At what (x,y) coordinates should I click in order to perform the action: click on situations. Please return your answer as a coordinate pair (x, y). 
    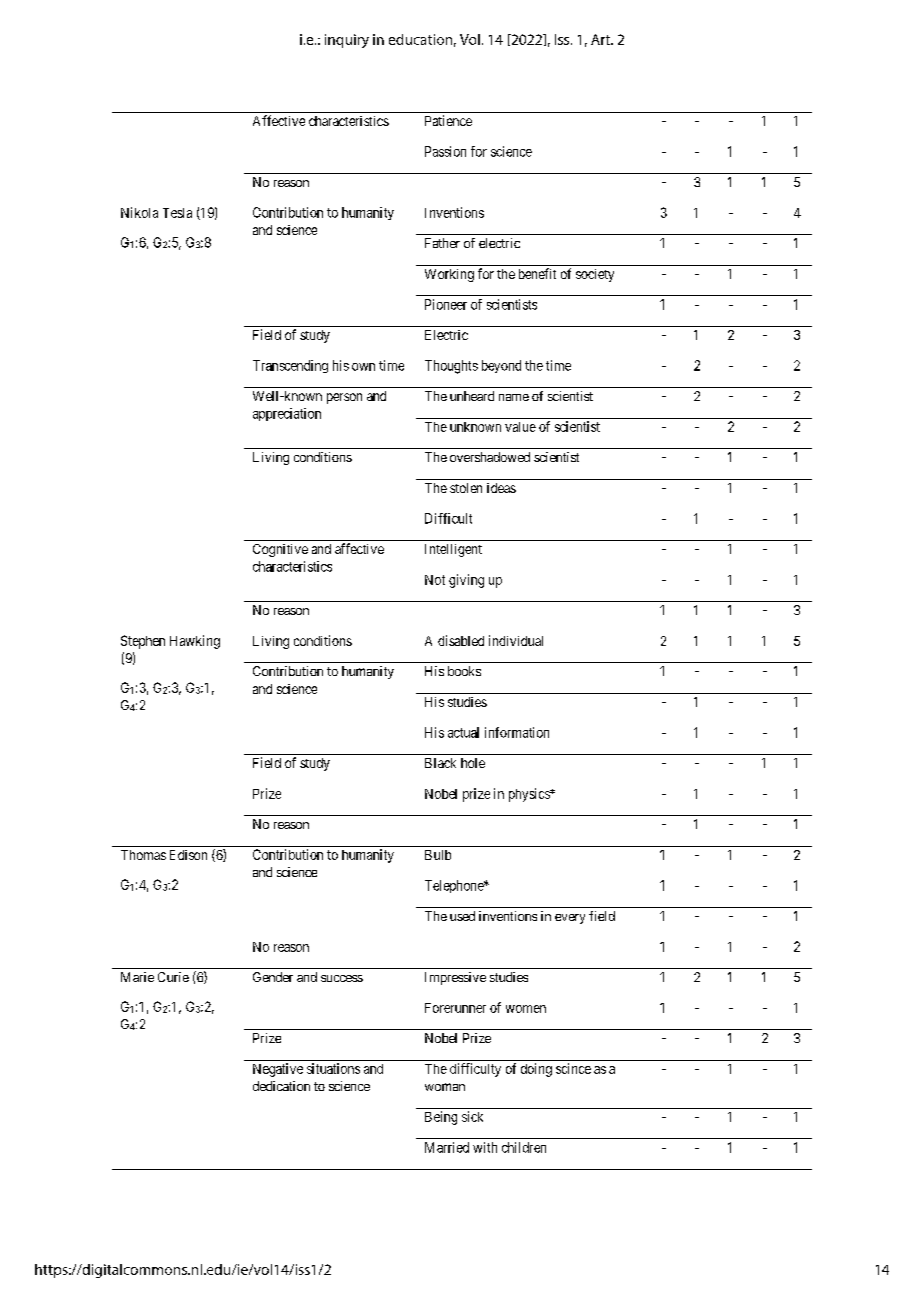
    Looking at the image, I should click on (333, 1068).
